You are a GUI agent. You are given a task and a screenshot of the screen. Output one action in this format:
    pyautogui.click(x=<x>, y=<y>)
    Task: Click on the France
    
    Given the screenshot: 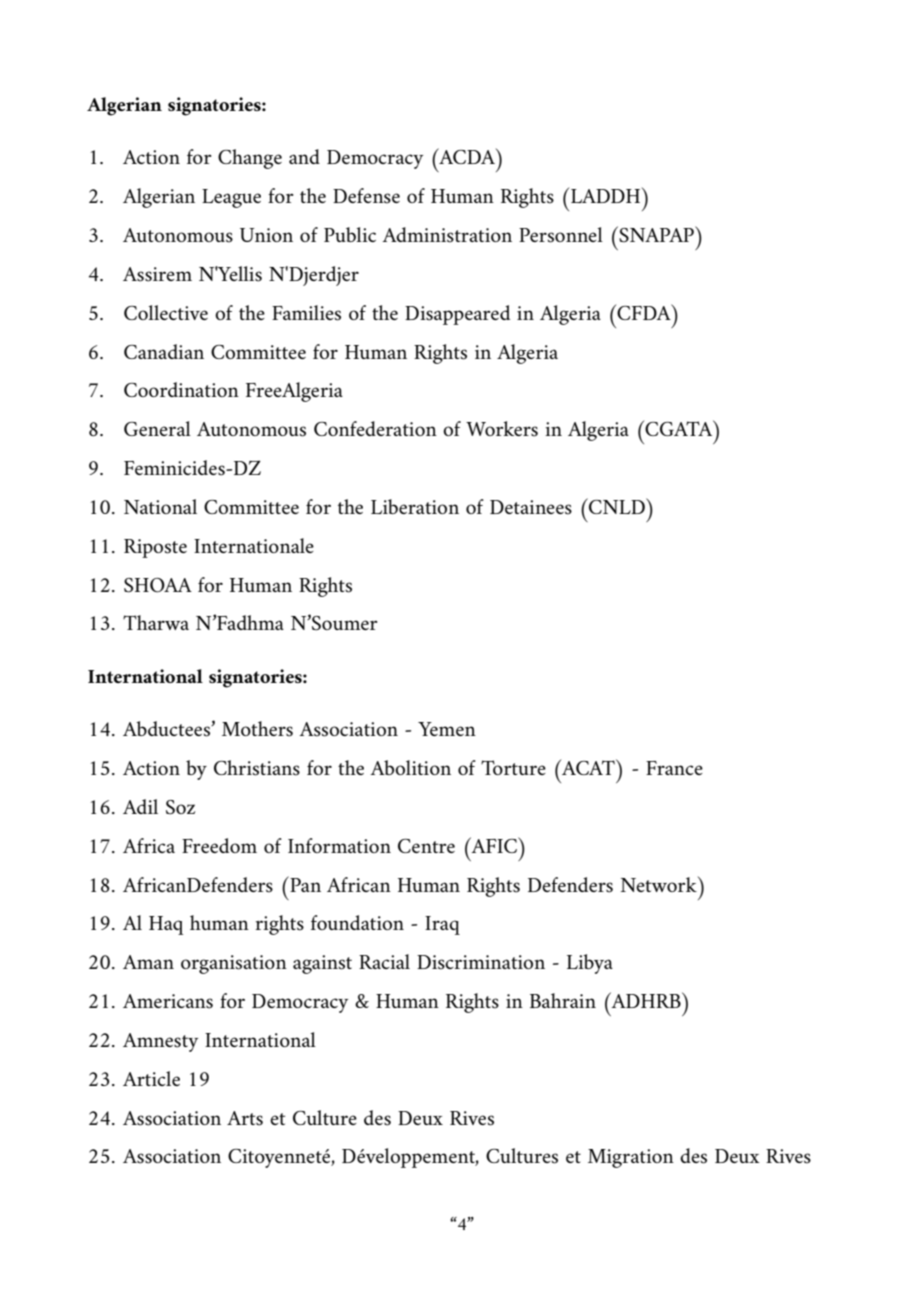 What is the action you would take?
    pyautogui.click(x=674, y=768)
